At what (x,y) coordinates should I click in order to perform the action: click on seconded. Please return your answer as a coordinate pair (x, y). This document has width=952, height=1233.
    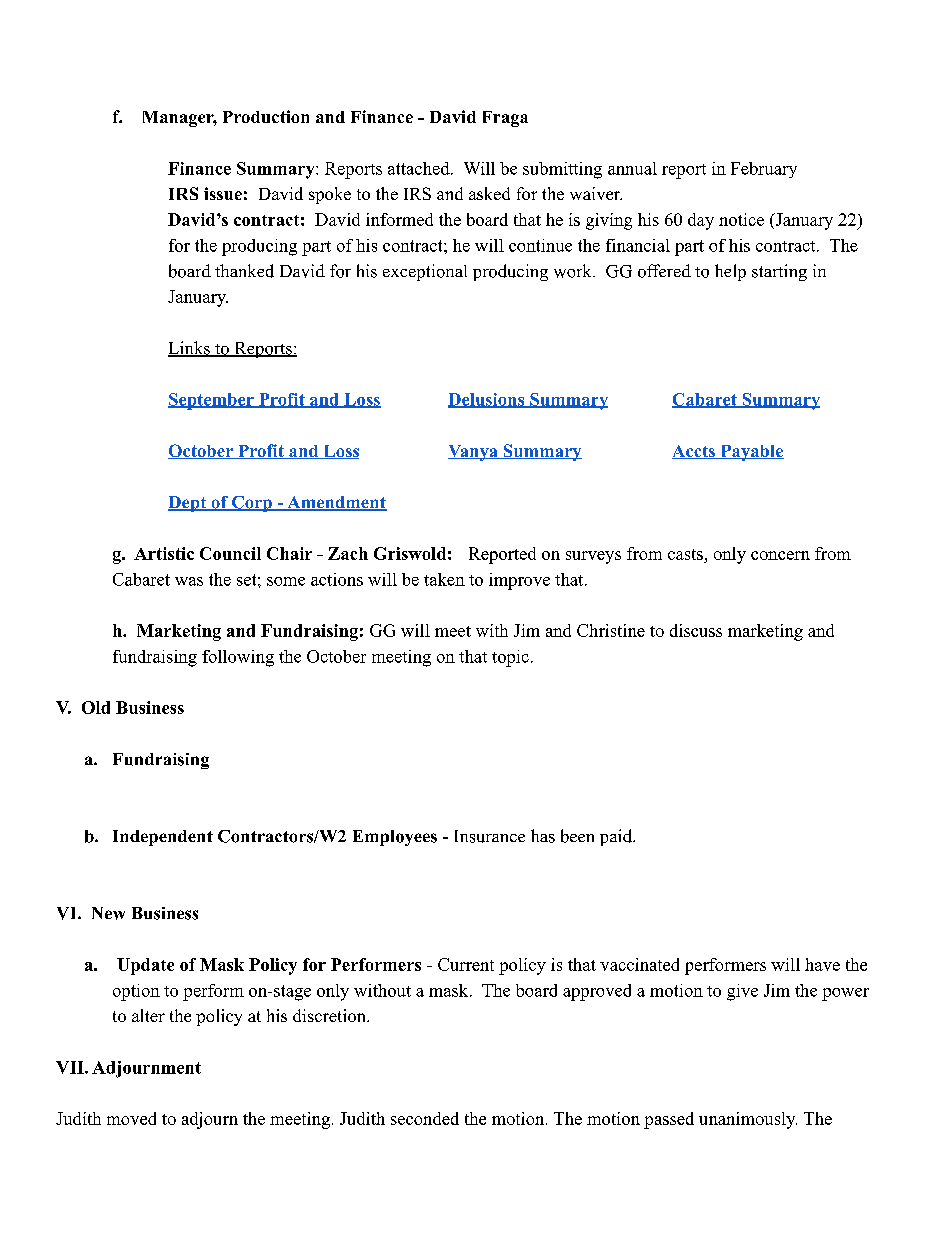
    Looking at the image, I should click on (425, 1118).
